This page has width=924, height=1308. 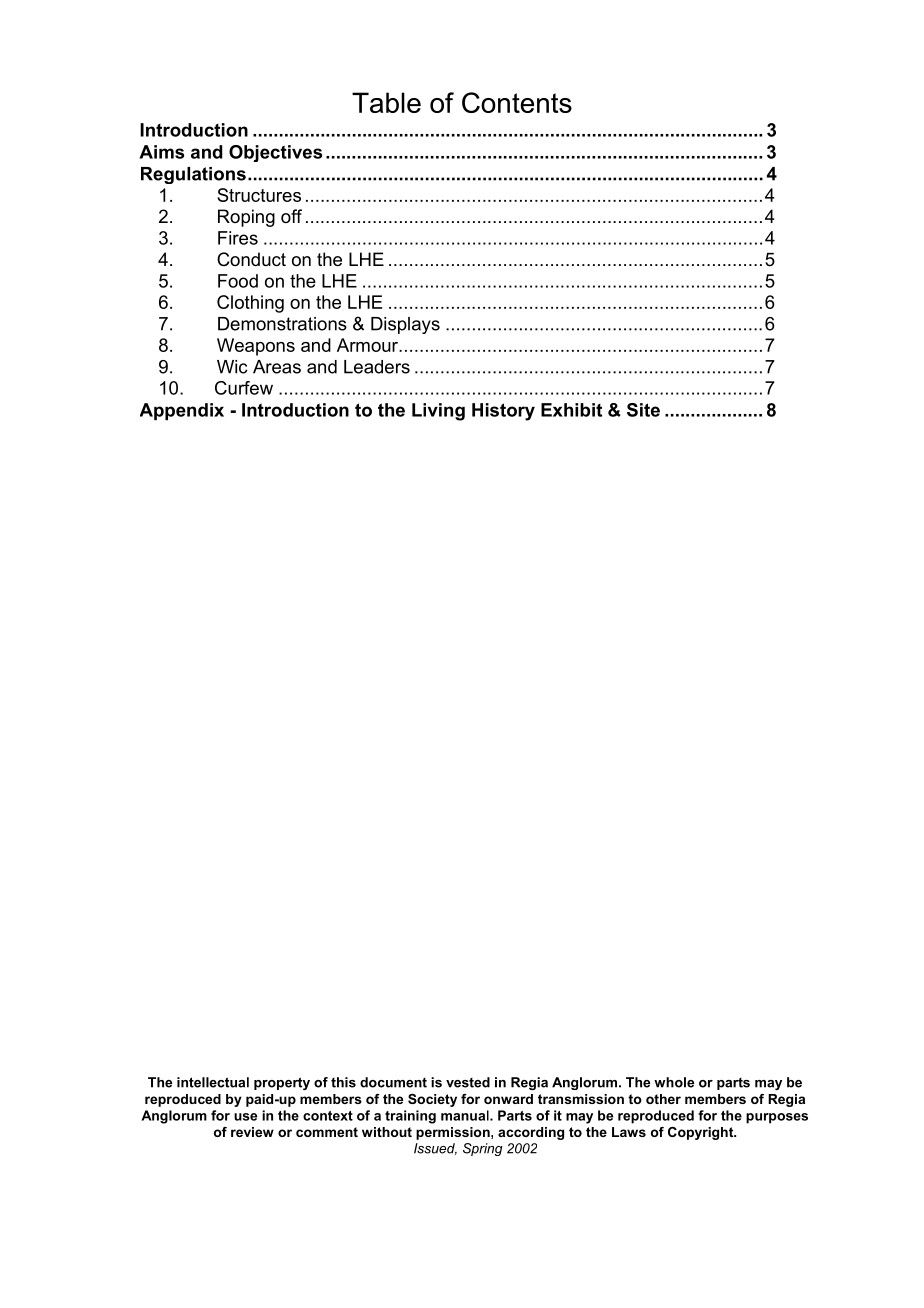 What do you see at coordinates (213, 1082) in the page?
I see `intellectual` at bounding box center [213, 1082].
